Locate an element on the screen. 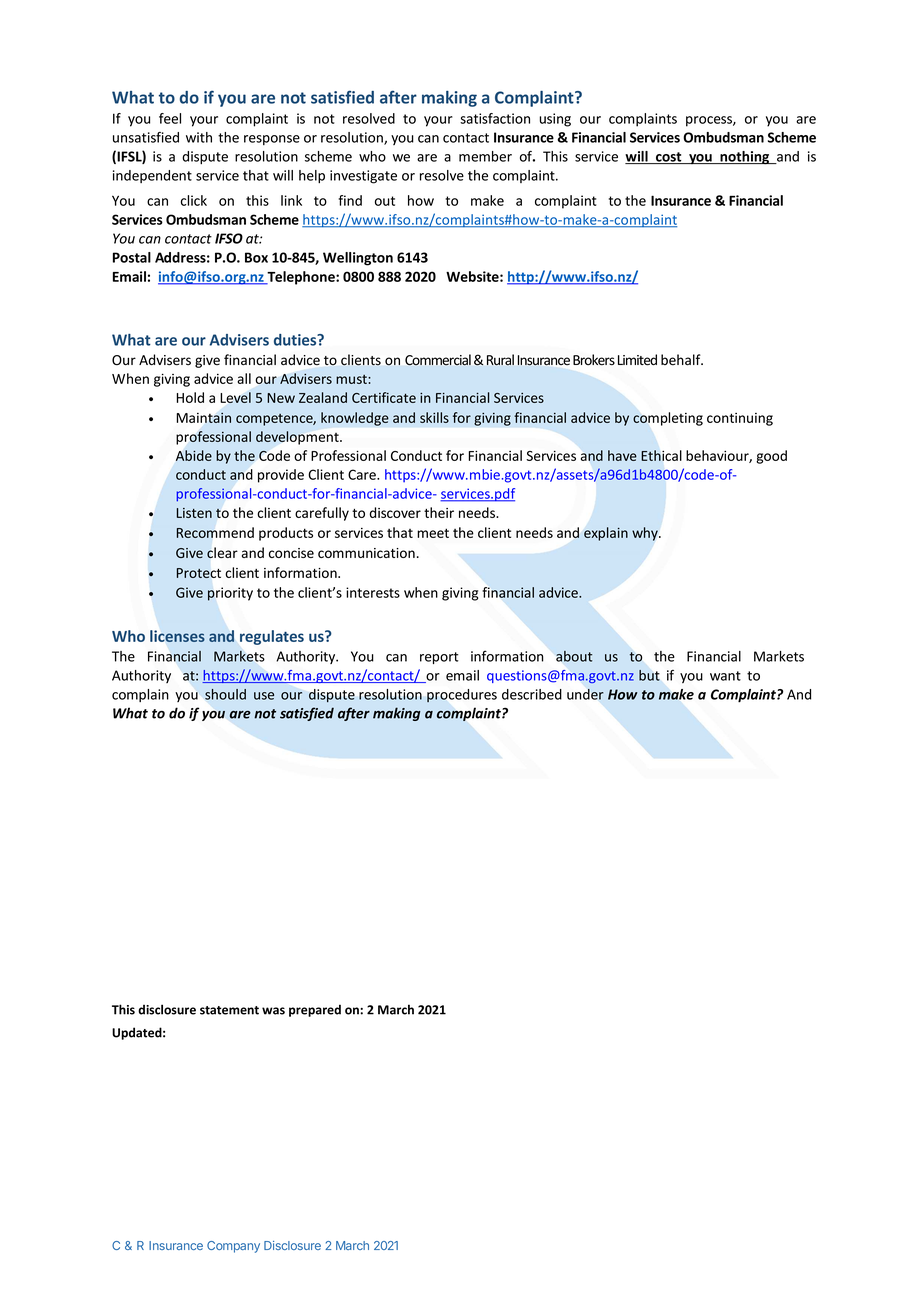 This screenshot has height=1308, width=924. Company is located at coordinates (233, 1247).
